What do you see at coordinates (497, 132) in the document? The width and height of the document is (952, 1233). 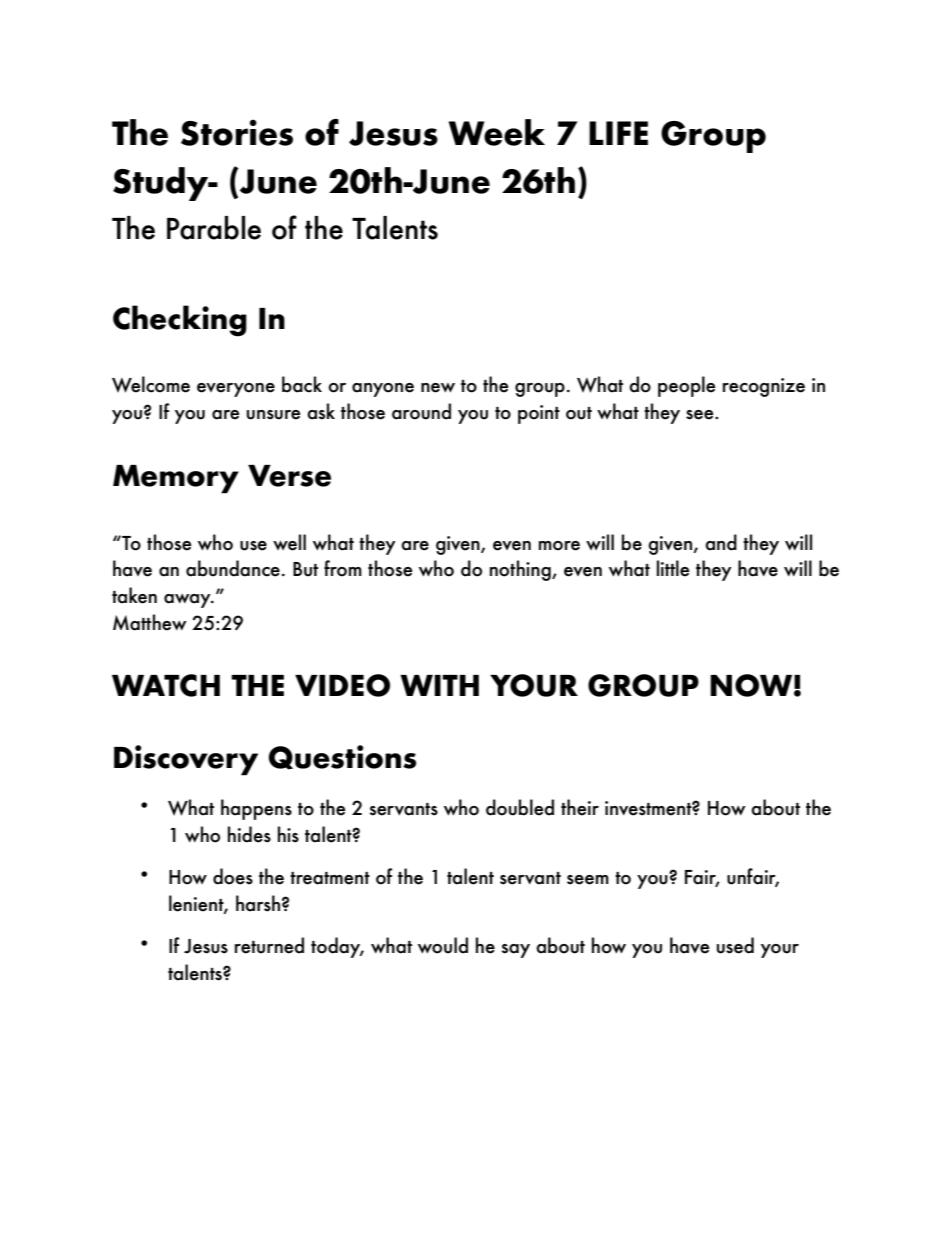 I see `Week` at bounding box center [497, 132].
